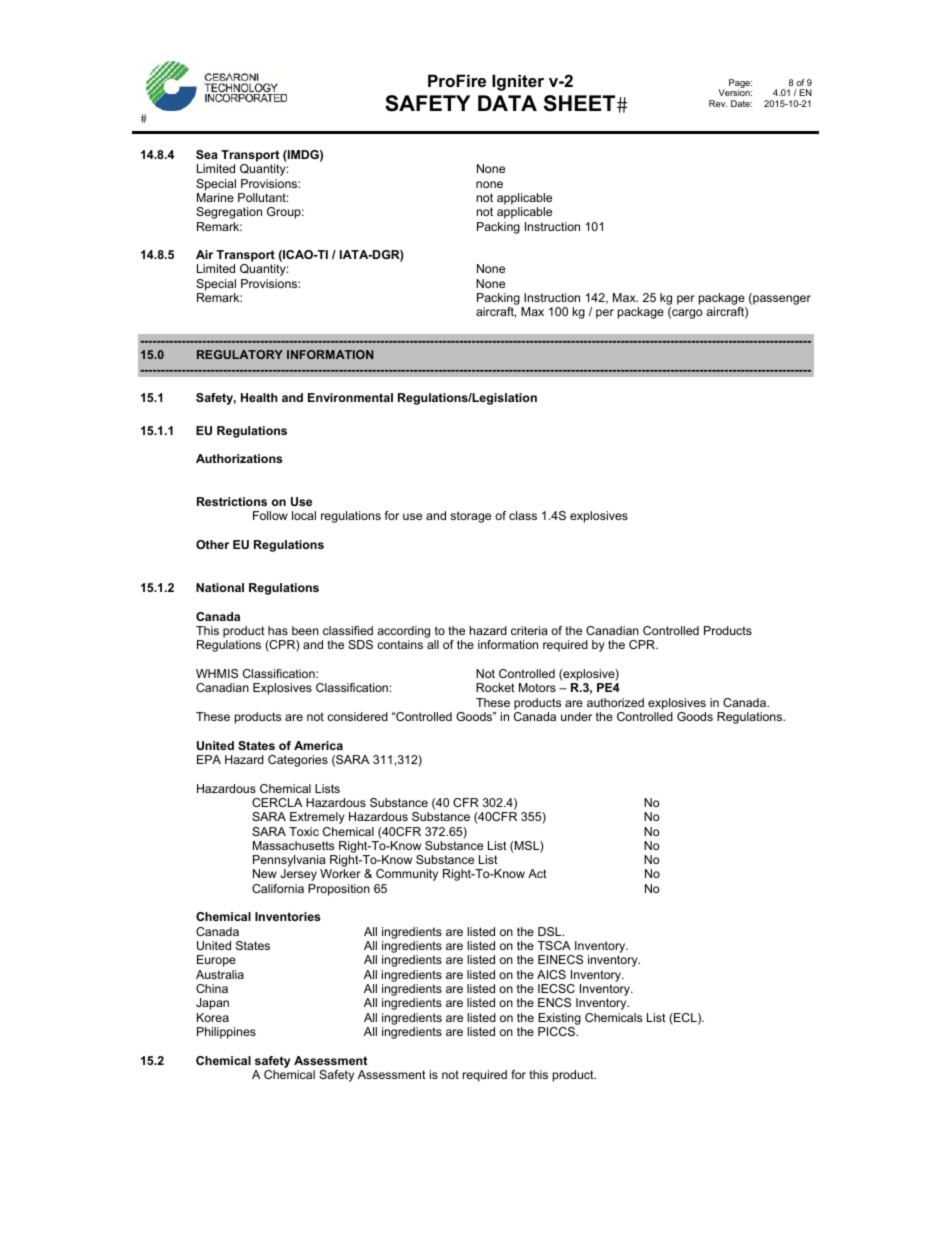 The image size is (952, 1233). I want to click on DATA, so click(507, 103).
